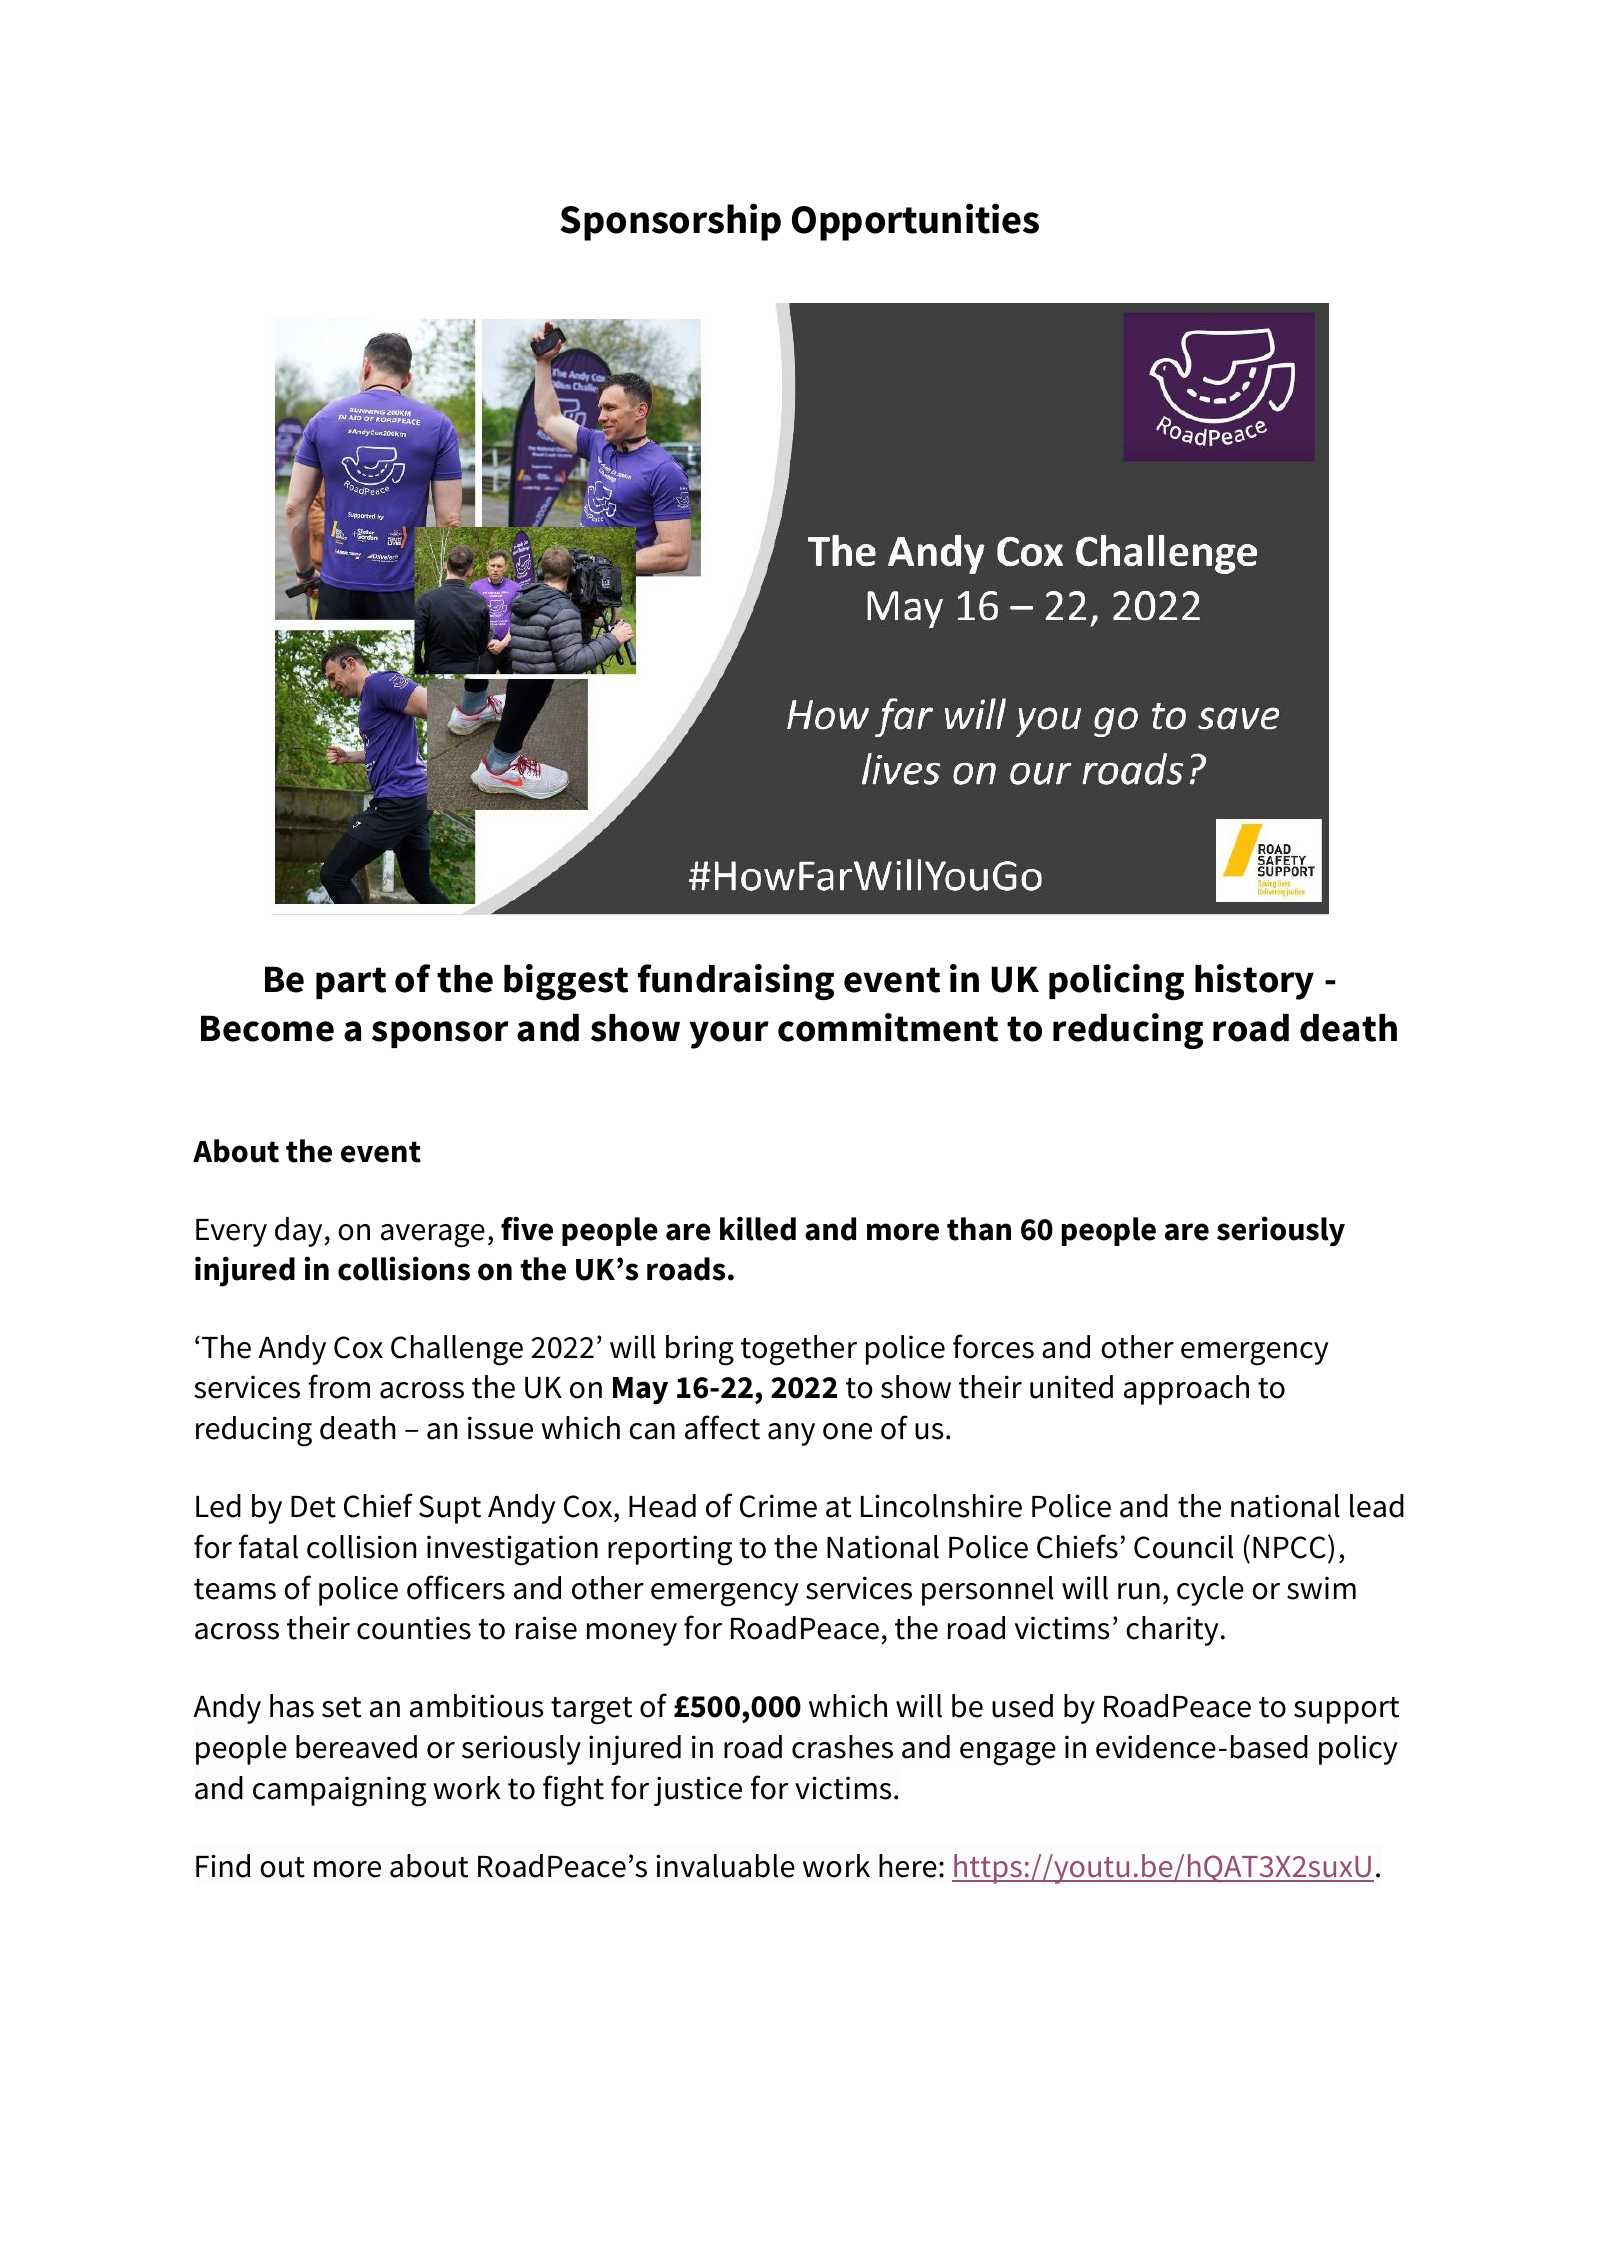  Describe the element at coordinates (736, 982) in the image. I see `fundraising` at that location.
